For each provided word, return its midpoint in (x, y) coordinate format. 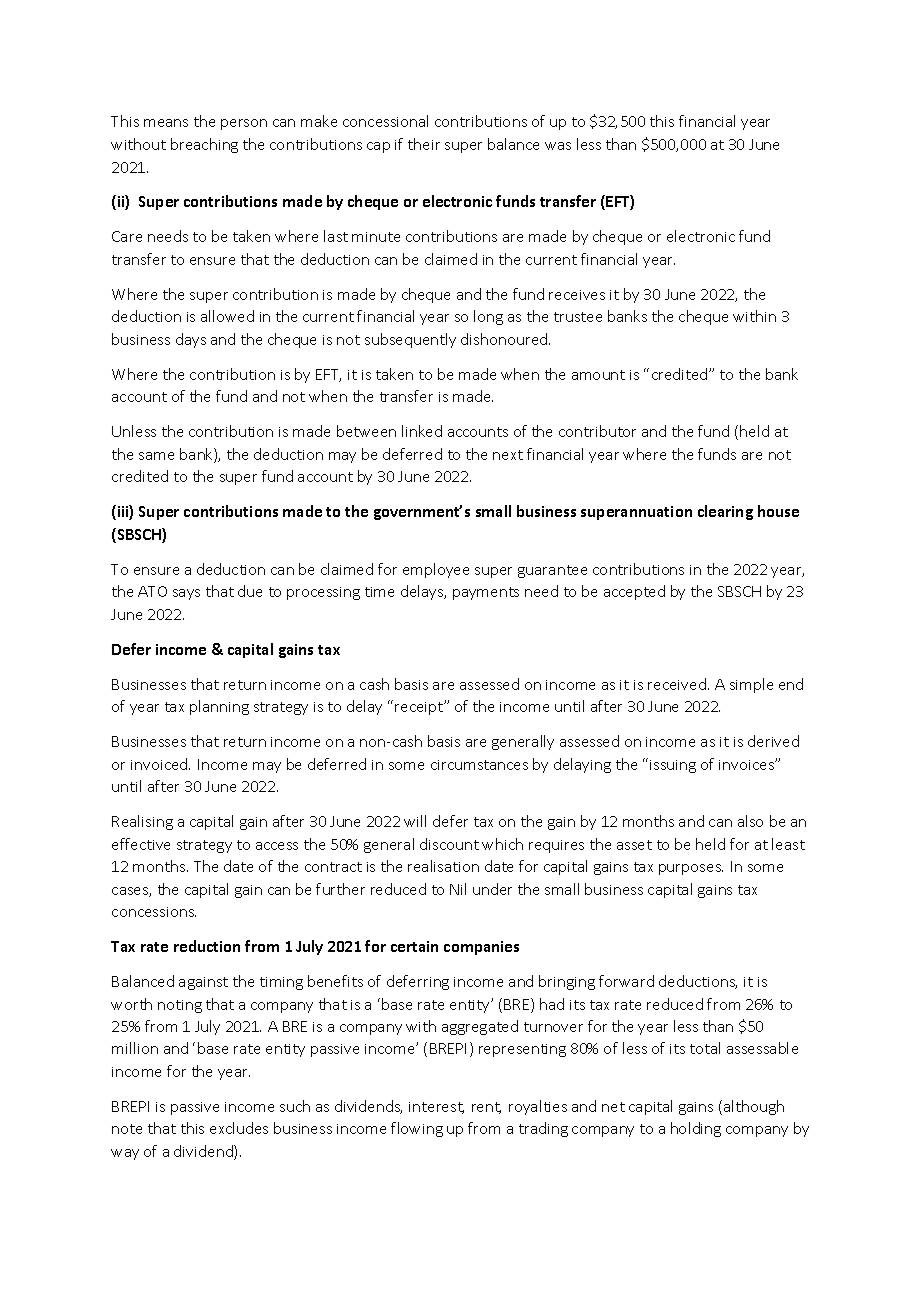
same (156, 456)
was (558, 146)
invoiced (160, 764)
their (424, 144)
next (508, 455)
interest (436, 1108)
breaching (204, 145)
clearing (725, 512)
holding (696, 1129)
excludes (239, 1128)
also (750, 821)
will (415, 821)
